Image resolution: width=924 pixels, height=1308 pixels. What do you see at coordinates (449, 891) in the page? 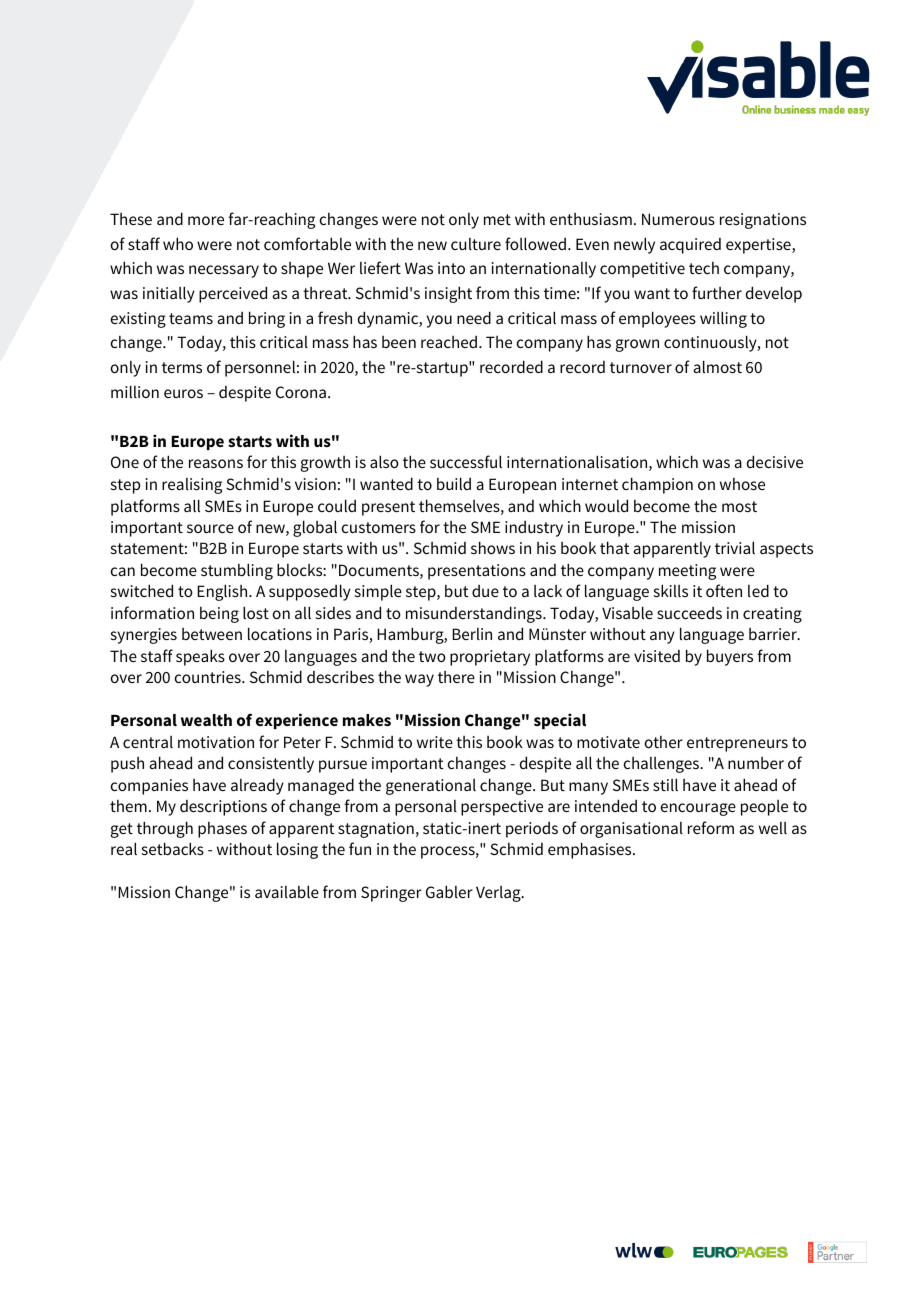
I see `Gabler` at bounding box center [449, 891].
